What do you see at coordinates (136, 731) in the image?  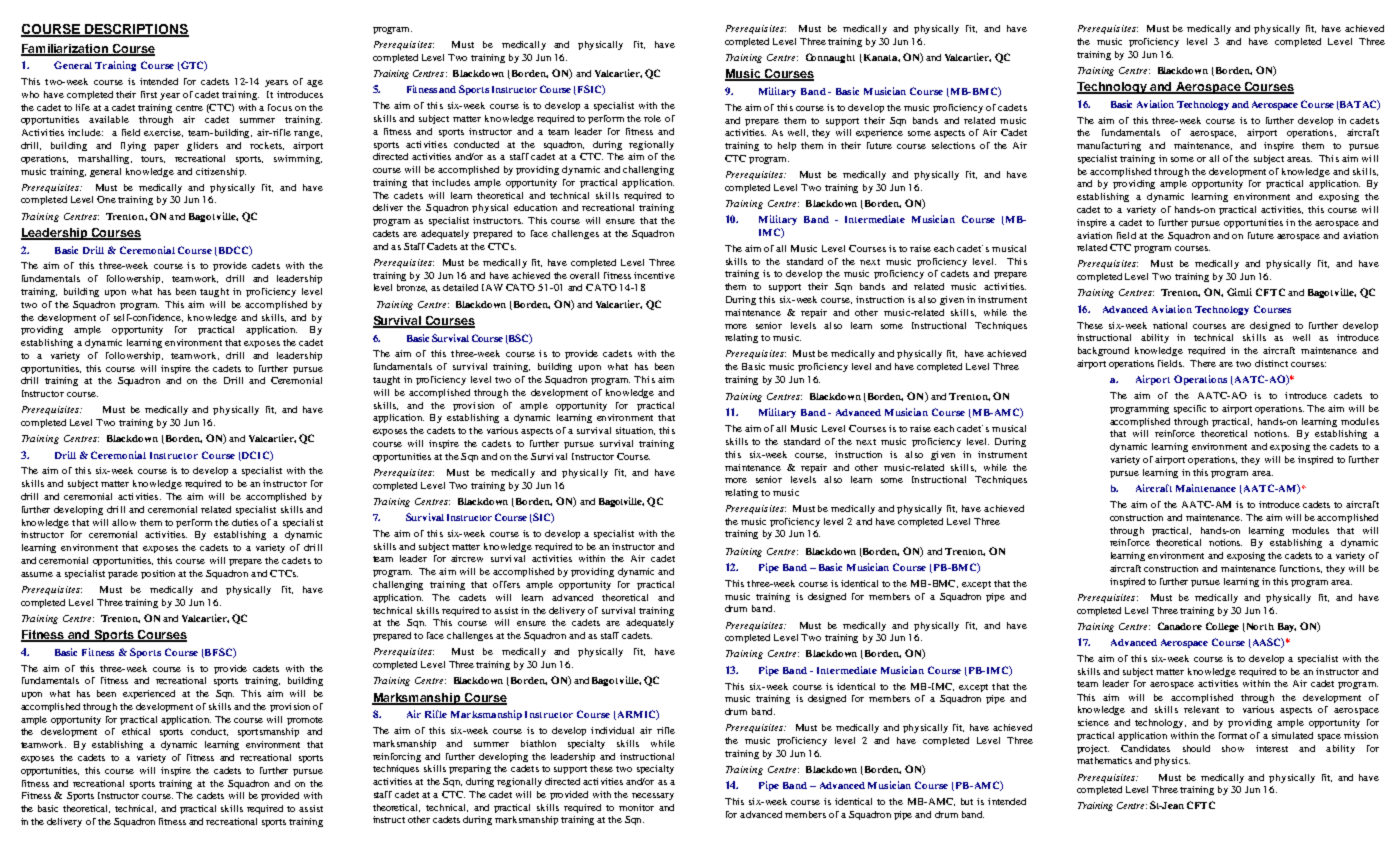 I see `ethical` at bounding box center [136, 731].
